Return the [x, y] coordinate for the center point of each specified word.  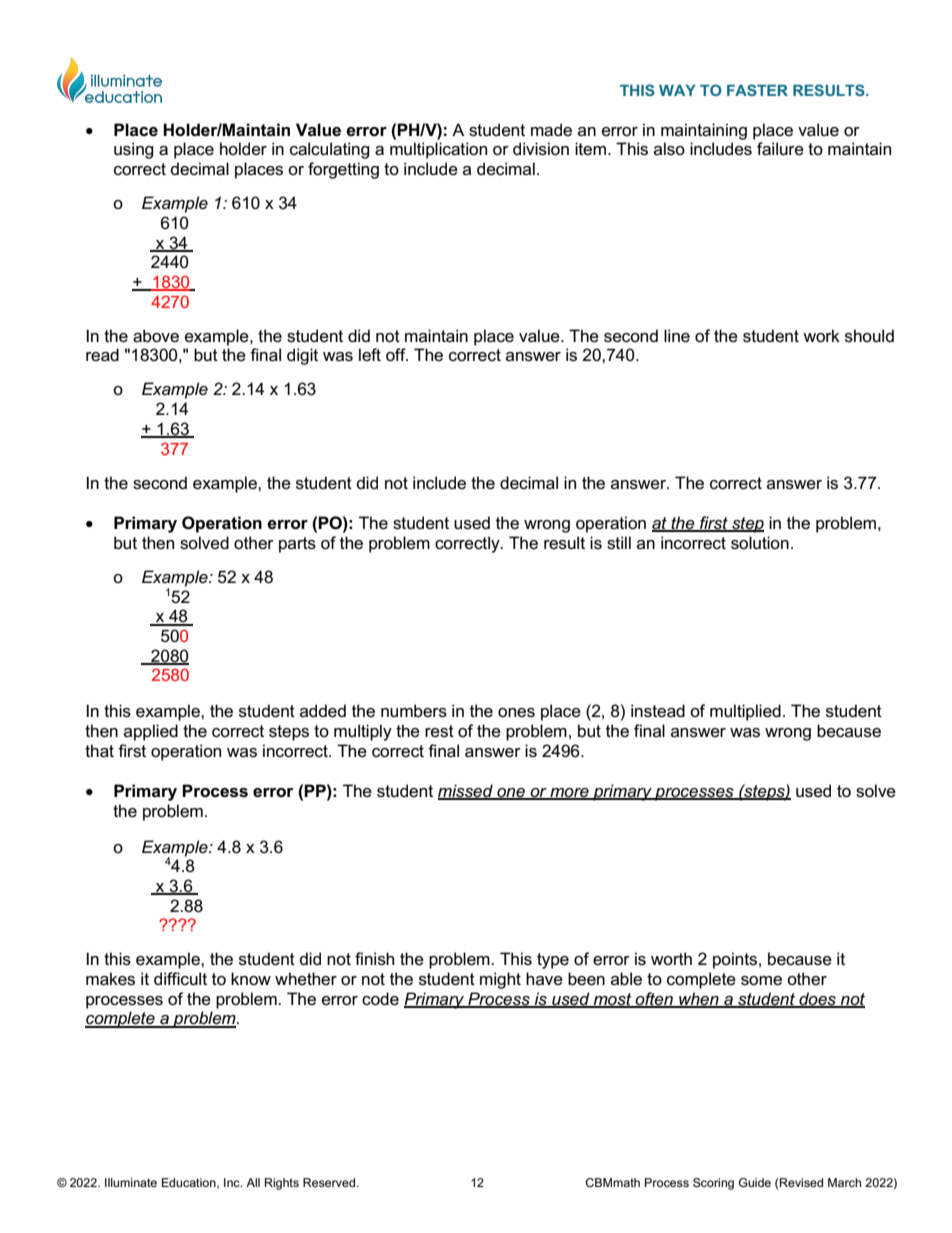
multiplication [438, 150]
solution [760, 543]
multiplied [745, 712]
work [821, 336]
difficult [180, 978]
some [761, 981]
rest [439, 731]
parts [297, 545]
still [619, 543]
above [156, 336]
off [397, 355]
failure [780, 149]
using [134, 150]
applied [151, 732]
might [500, 980]
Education [190, 1183]
